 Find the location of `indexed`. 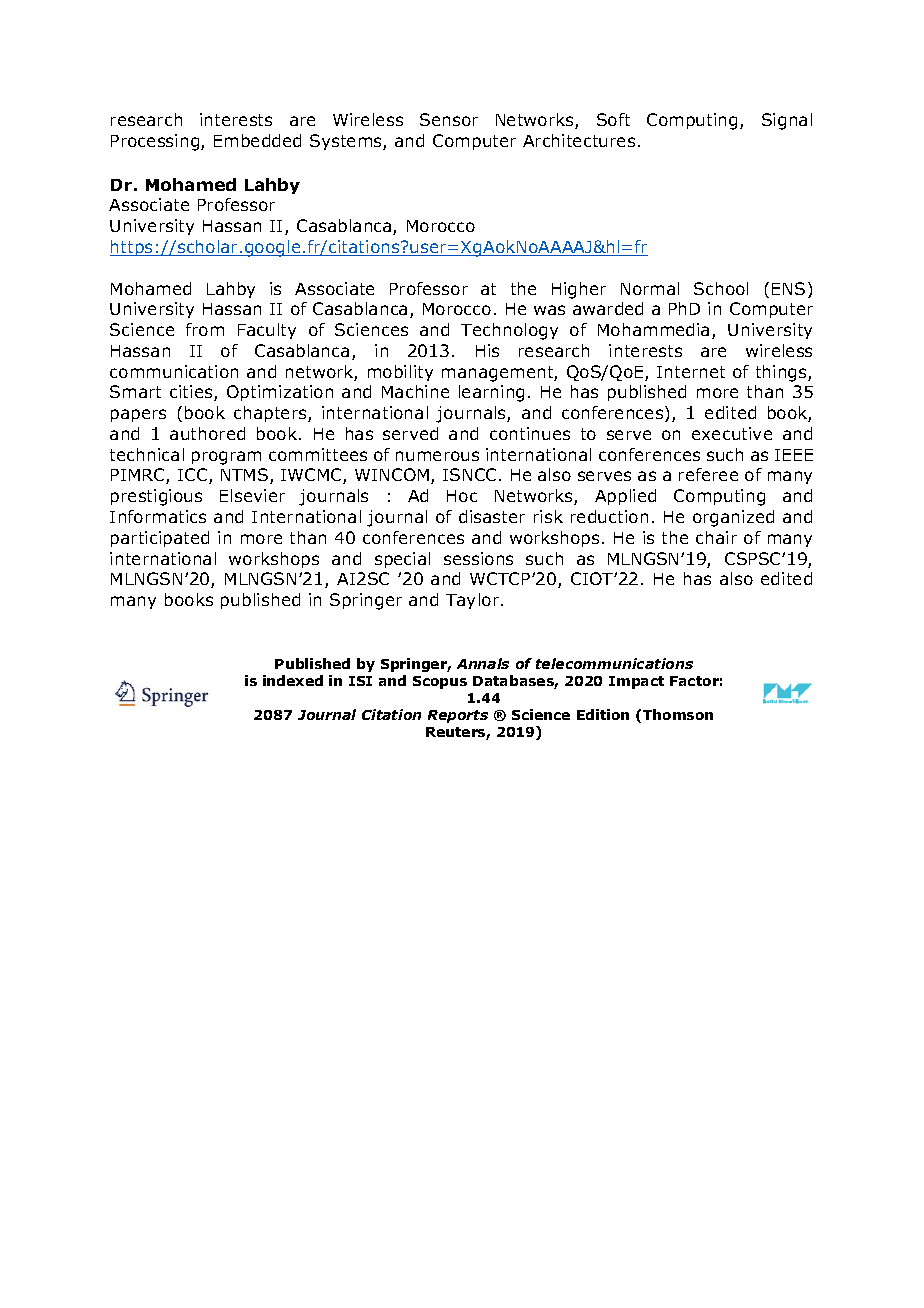

indexed is located at coordinates (293, 680).
